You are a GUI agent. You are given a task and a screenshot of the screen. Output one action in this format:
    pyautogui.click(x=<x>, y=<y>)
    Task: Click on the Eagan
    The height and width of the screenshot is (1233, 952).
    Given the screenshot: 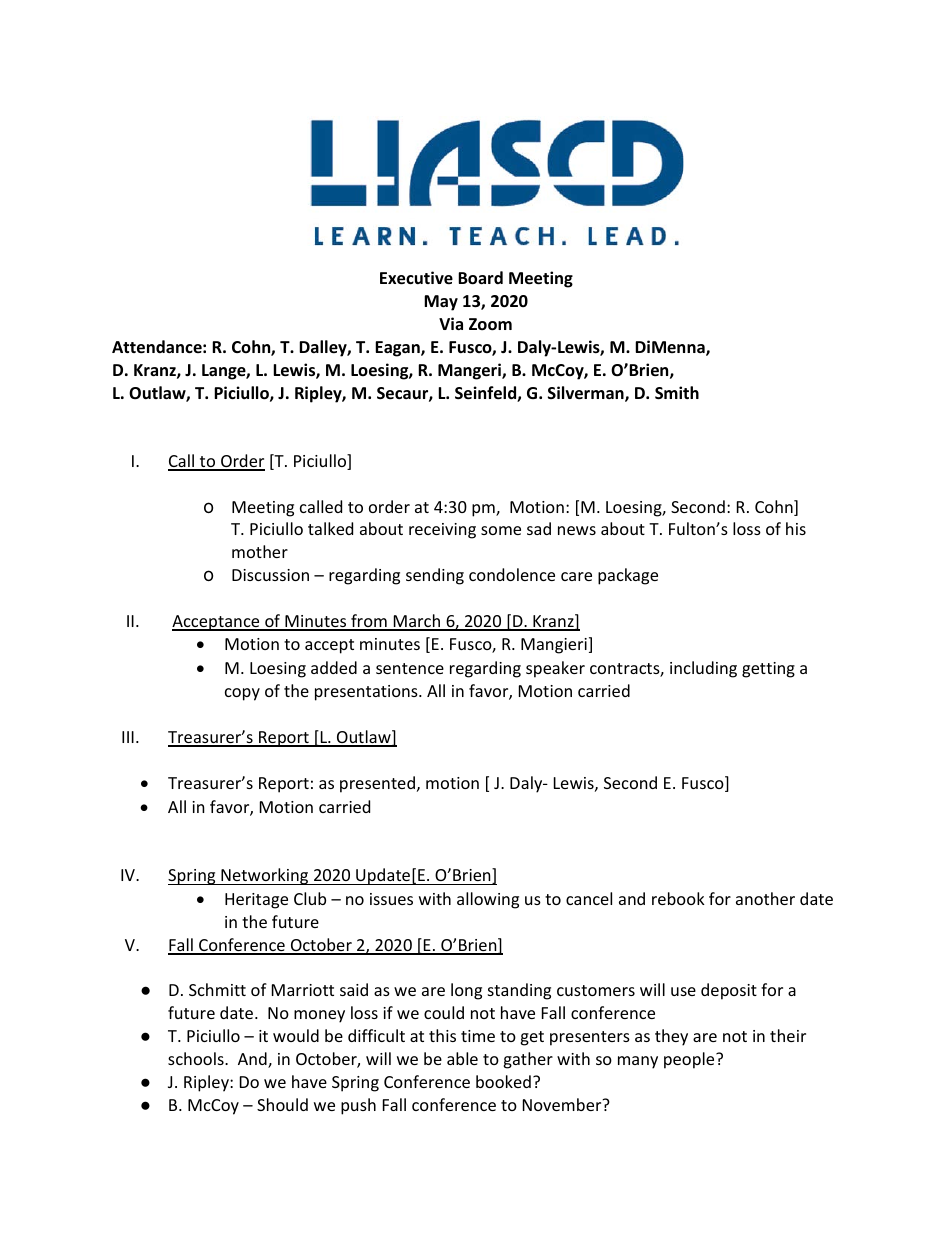 What is the action you would take?
    pyautogui.click(x=398, y=349)
